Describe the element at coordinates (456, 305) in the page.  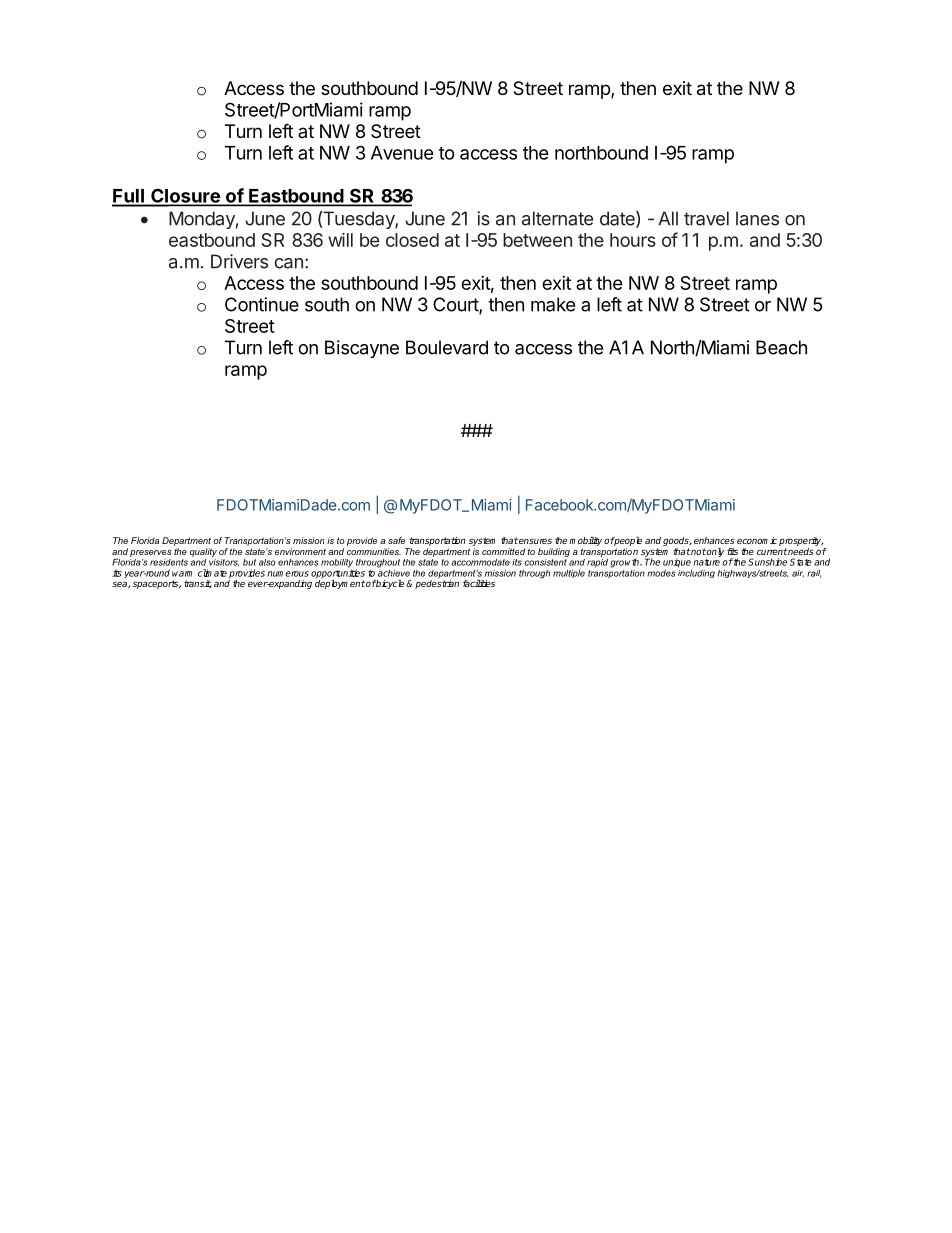
I see `Court` at that location.
